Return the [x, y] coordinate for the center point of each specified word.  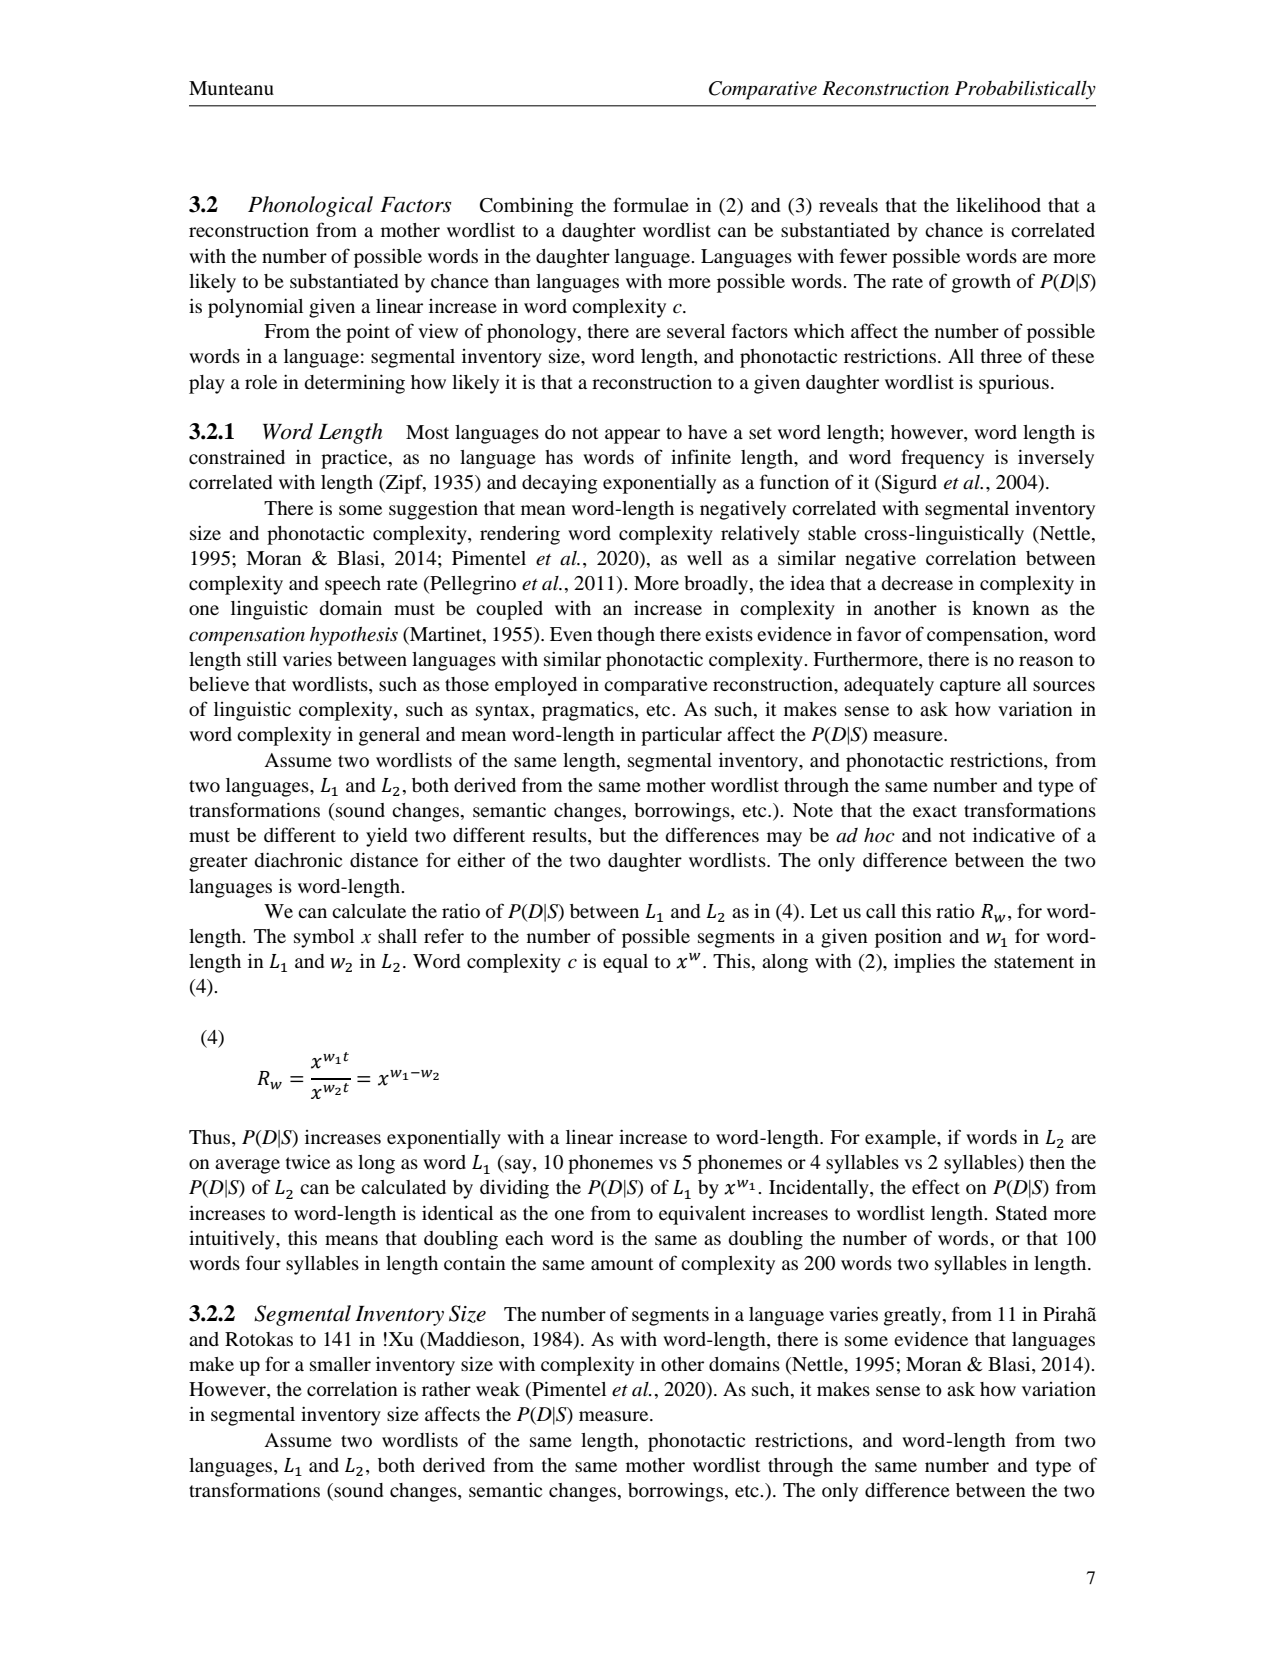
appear [632, 436]
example [901, 1139]
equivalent [702, 1215]
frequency [942, 459]
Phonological [310, 206]
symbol [324, 938]
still [262, 658]
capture [970, 687]
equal [625, 963]
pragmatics [589, 711]
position [908, 938]
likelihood [998, 204]
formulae [651, 204]
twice [308, 1162]
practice [355, 459]
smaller [340, 1364]
